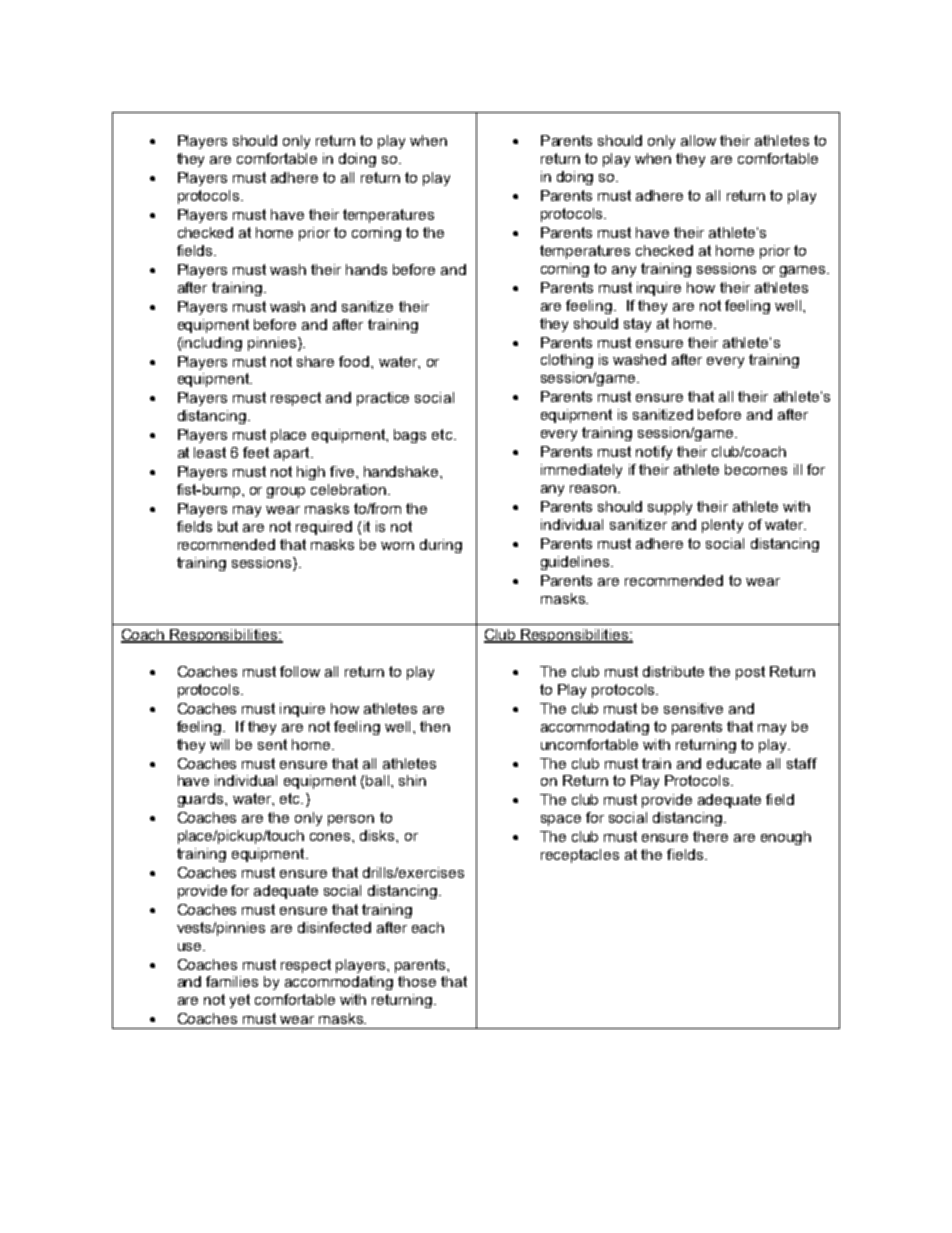 The image size is (952, 1233). Describe the element at coordinates (212, 344) in the page. I see `including` at that location.
